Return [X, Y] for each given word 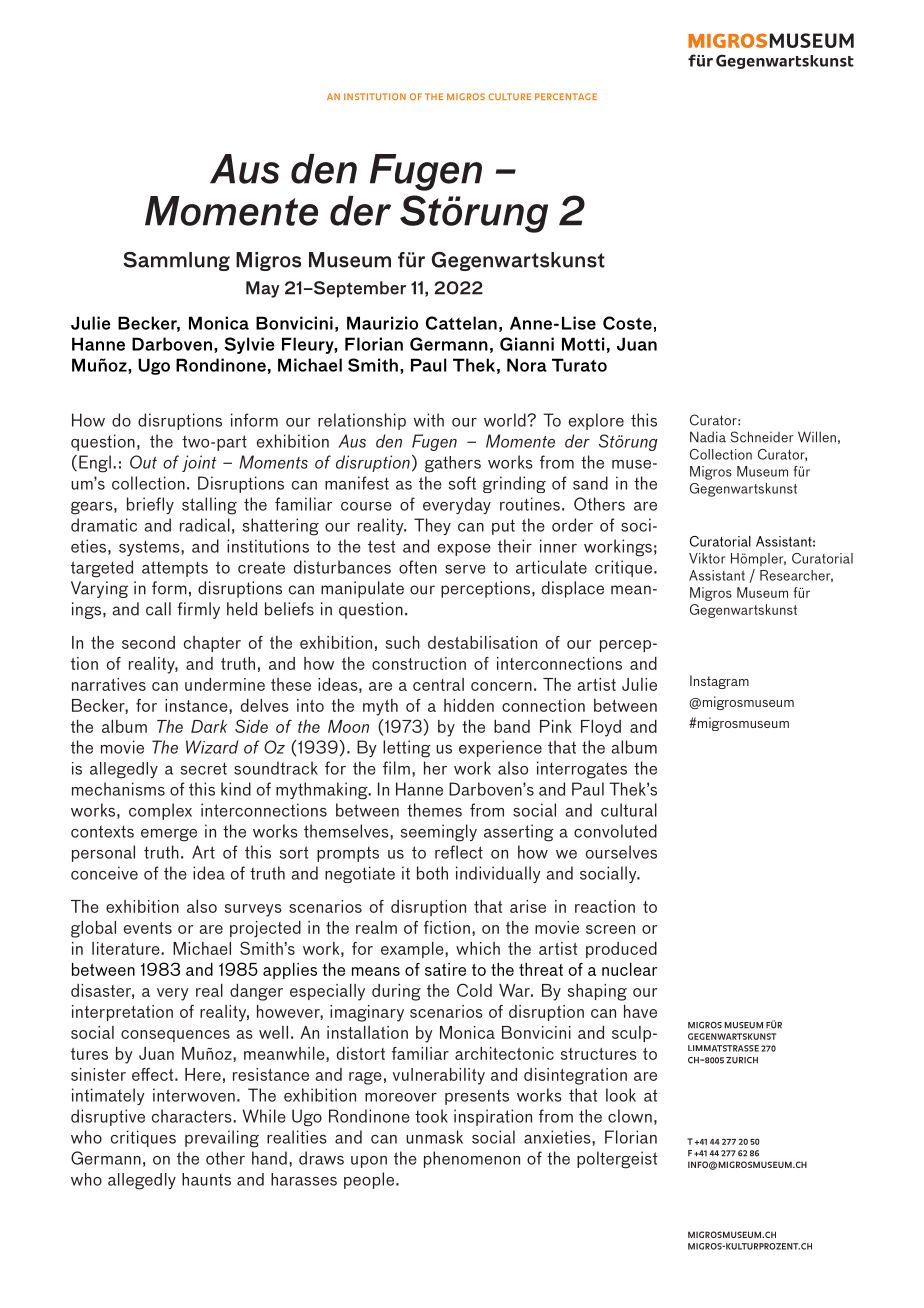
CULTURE [509, 96]
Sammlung [176, 261]
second [148, 642]
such [403, 642]
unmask [434, 1137]
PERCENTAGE [566, 96]
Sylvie [249, 345]
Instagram [719, 682]
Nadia [708, 437]
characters [193, 1116]
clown [630, 1116]
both [432, 873]
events [148, 928]
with [428, 420]
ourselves [621, 852]
